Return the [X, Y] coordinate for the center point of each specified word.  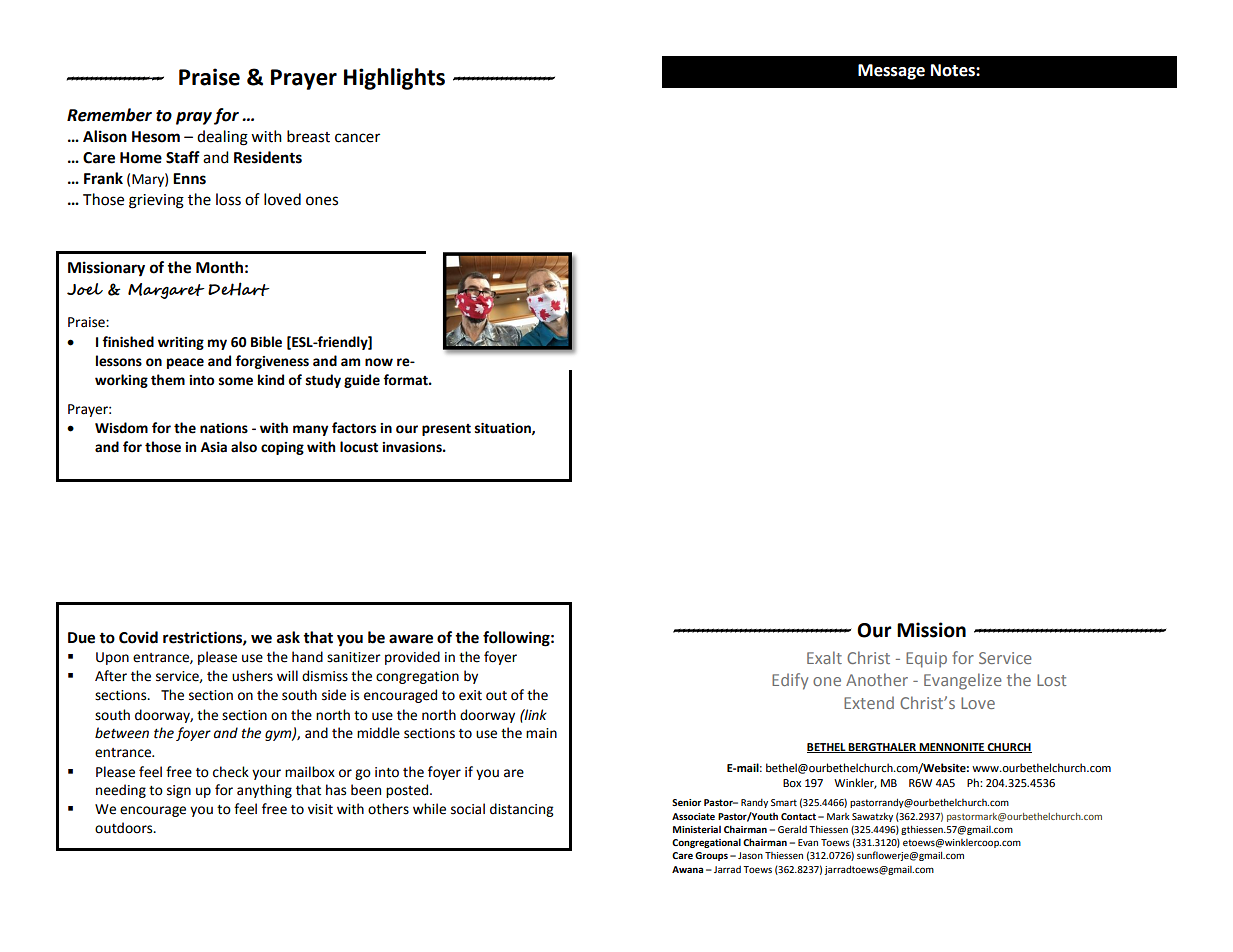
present [446, 430]
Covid [138, 637]
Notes [954, 70]
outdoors [125, 828]
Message [891, 72]
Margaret [166, 291]
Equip [926, 660]
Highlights [394, 79]
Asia [214, 447]
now [379, 362]
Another [877, 679]
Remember [109, 115]
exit [470, 695]
